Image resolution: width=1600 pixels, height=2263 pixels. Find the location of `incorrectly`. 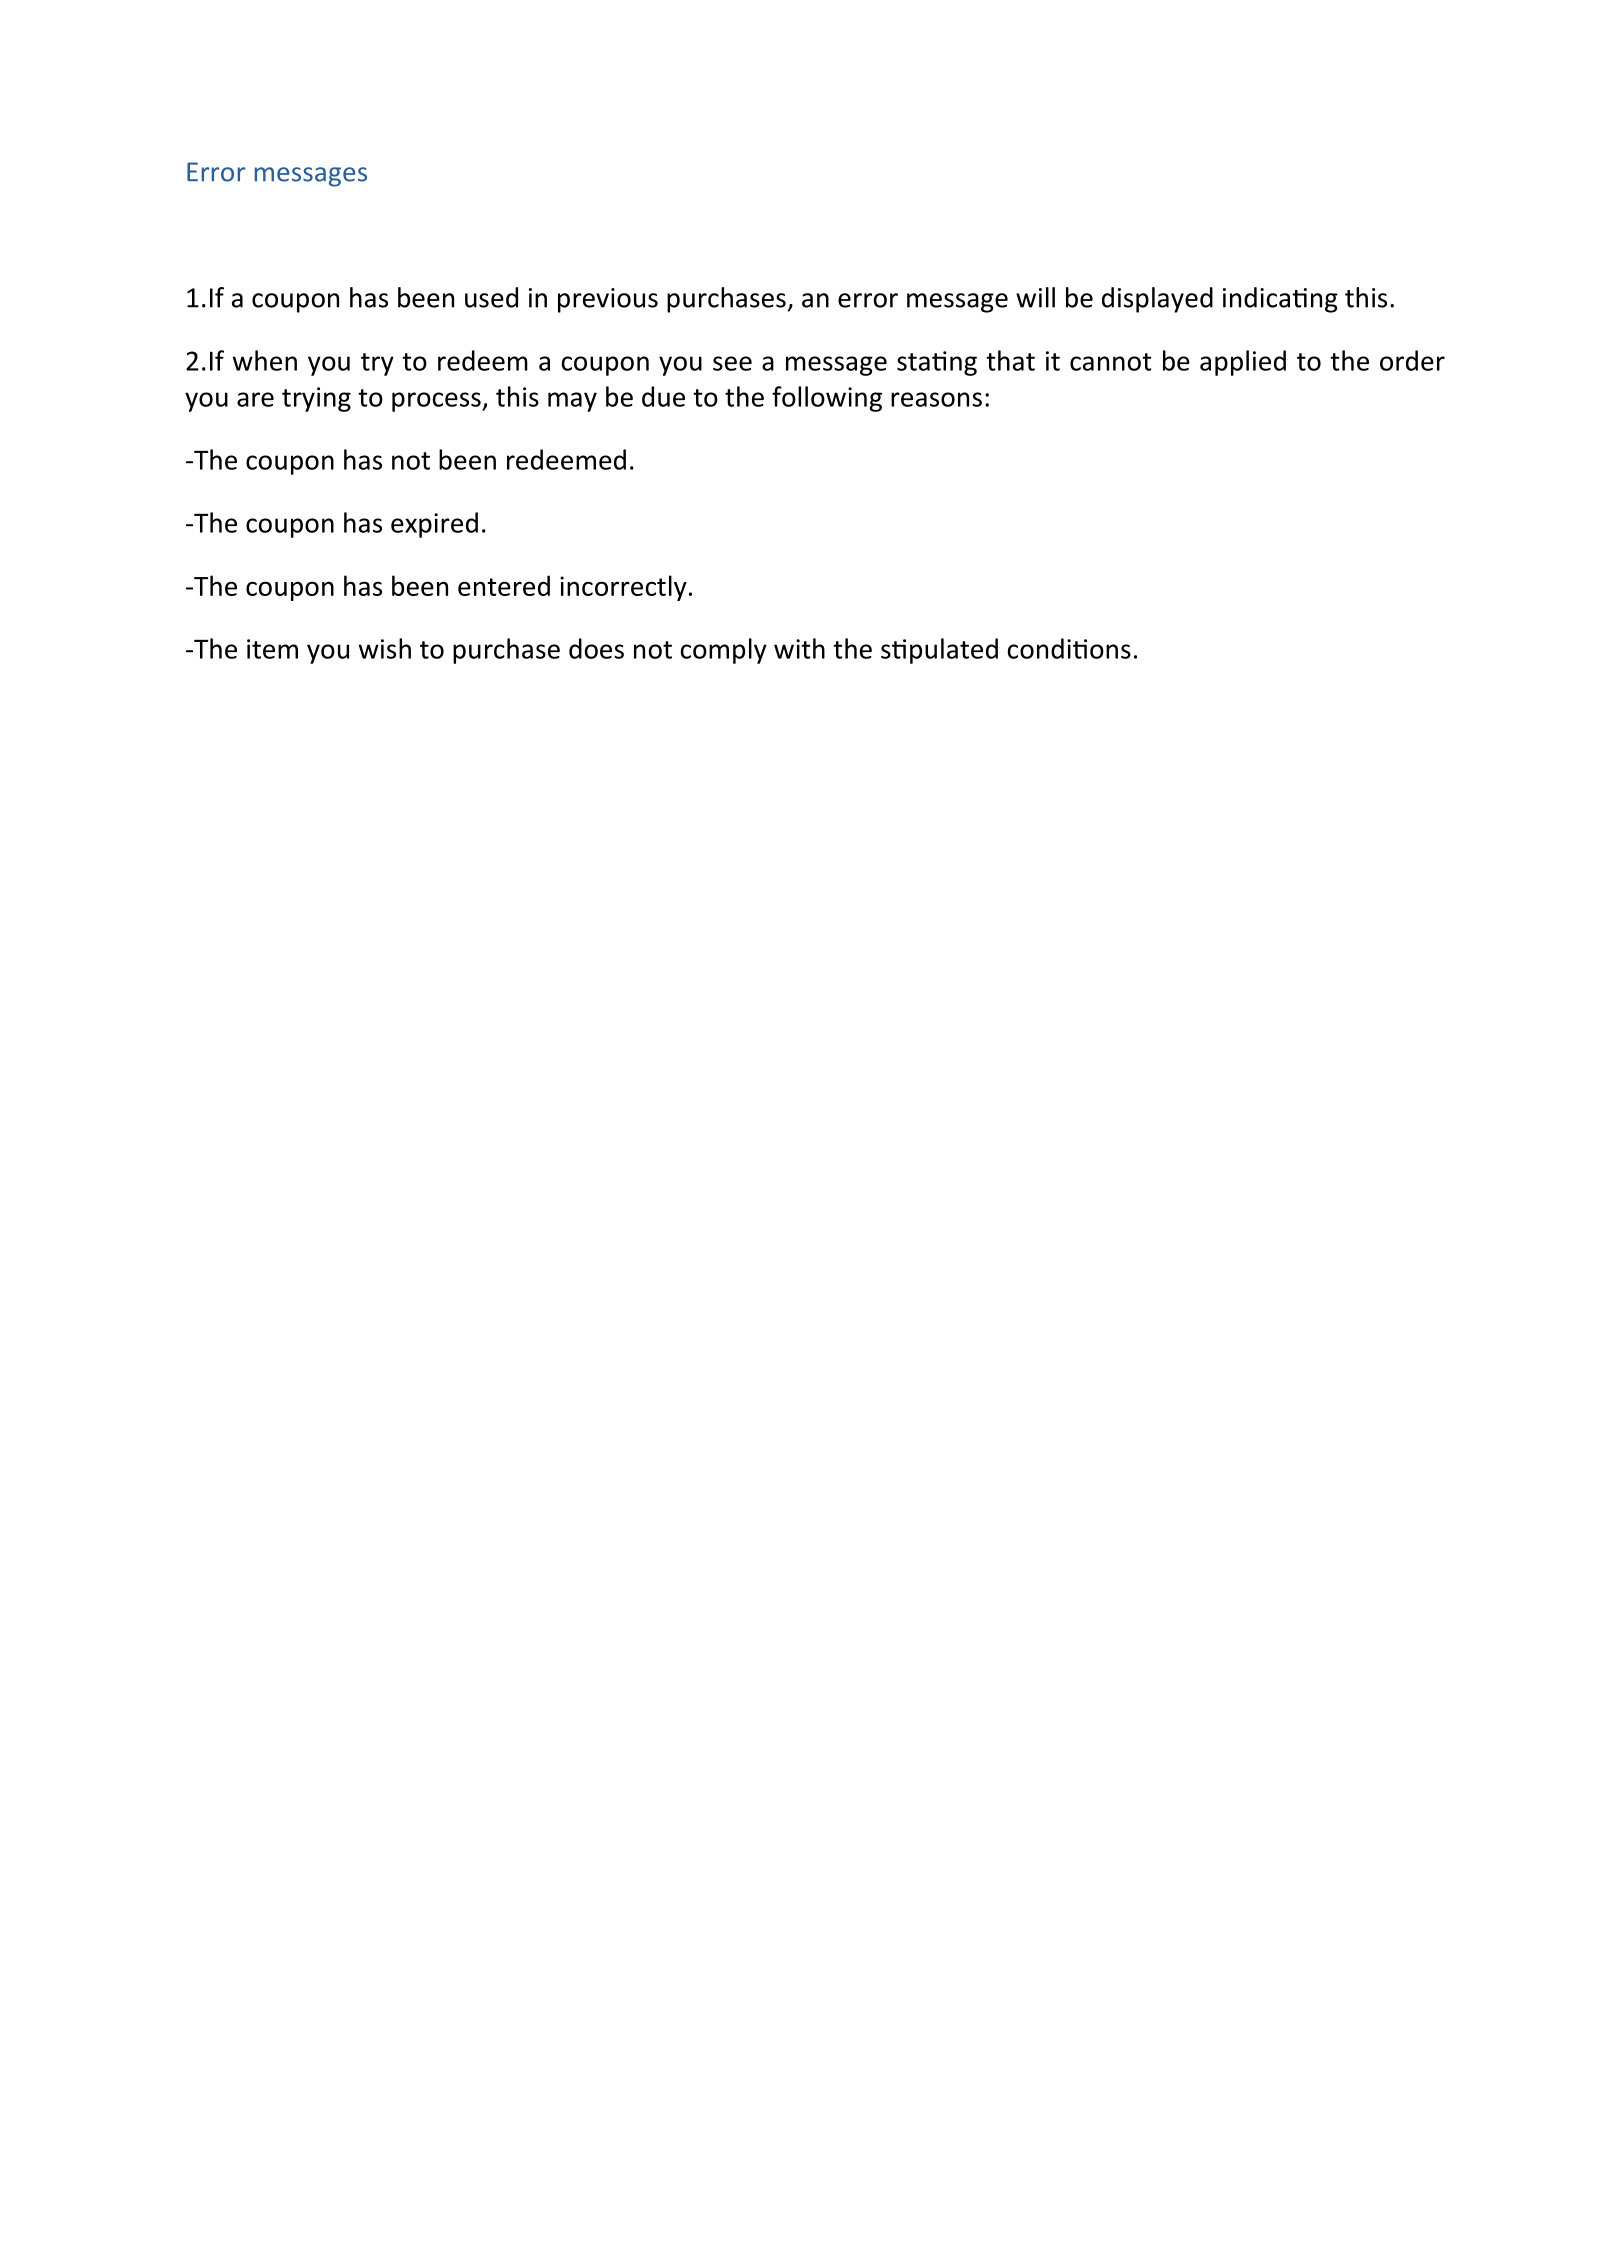

incorrectly is located at coordinates (623, 588).
